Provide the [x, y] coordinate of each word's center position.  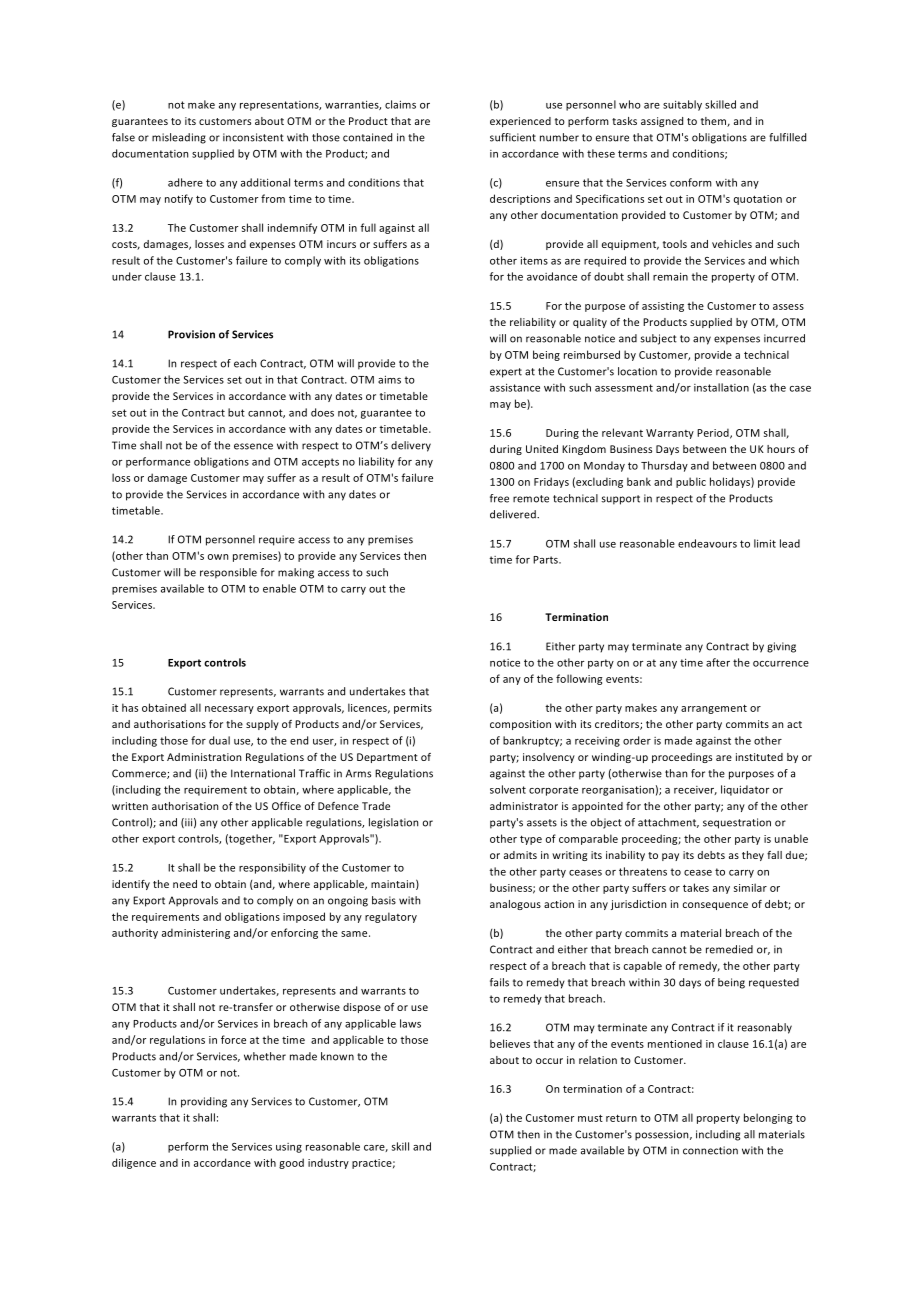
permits [413, 709]
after [718, 662]
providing [204, 1102]
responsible [228, 573]
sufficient [513, 137]
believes [510, 1043]
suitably [682, 105]
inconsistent [253, 137]
